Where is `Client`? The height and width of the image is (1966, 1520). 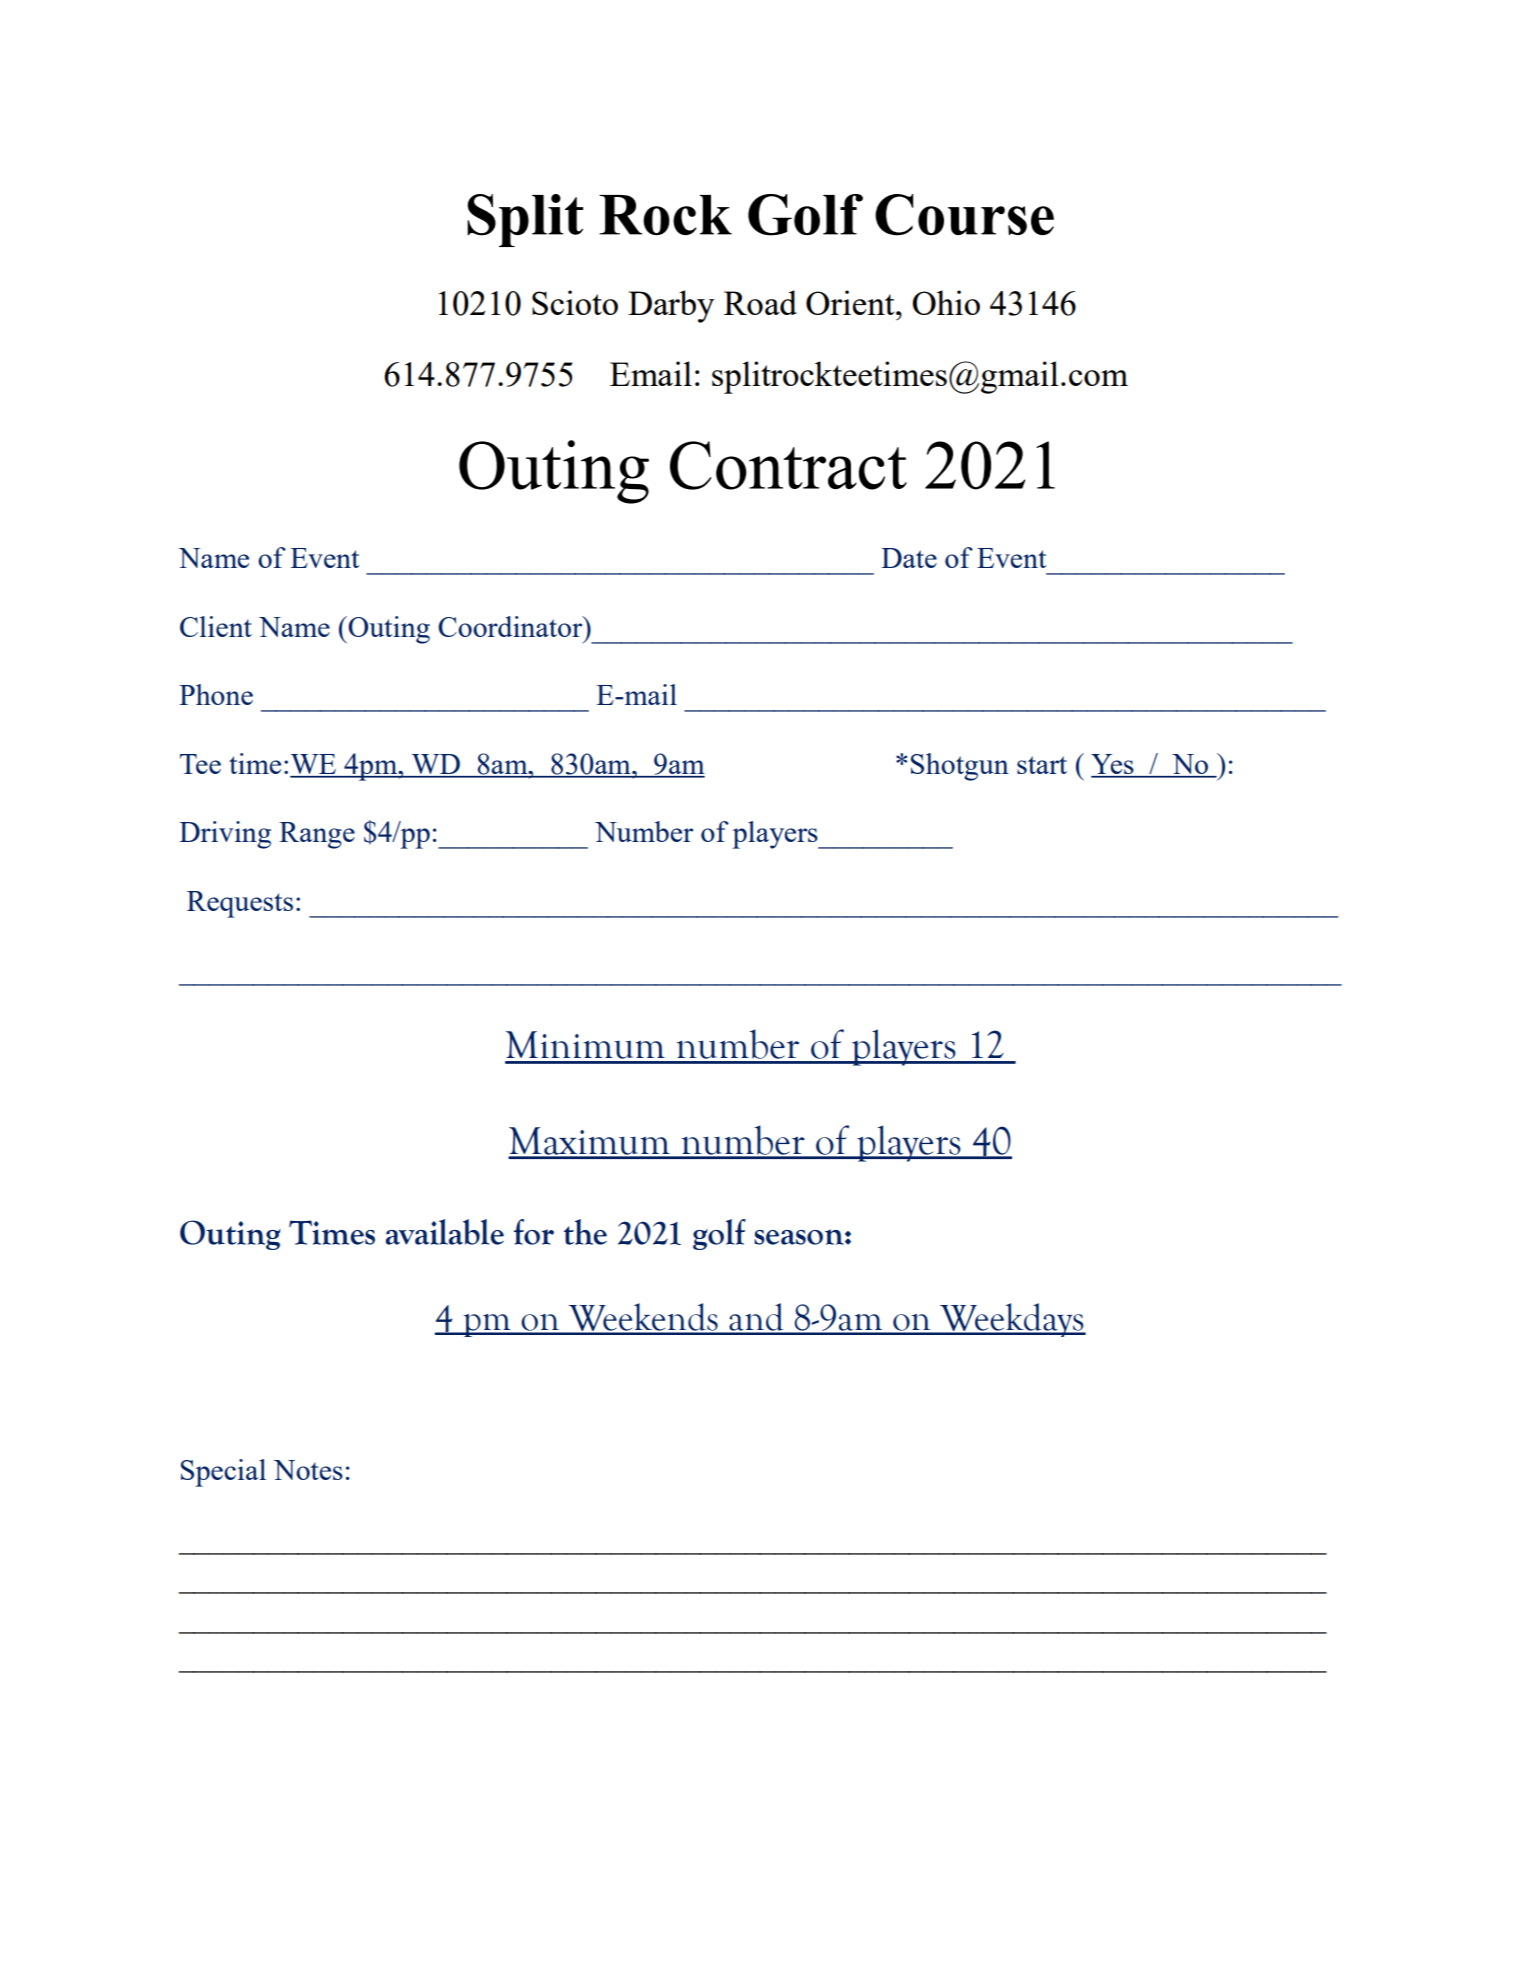 Client is located at coordinates (216, 626).
